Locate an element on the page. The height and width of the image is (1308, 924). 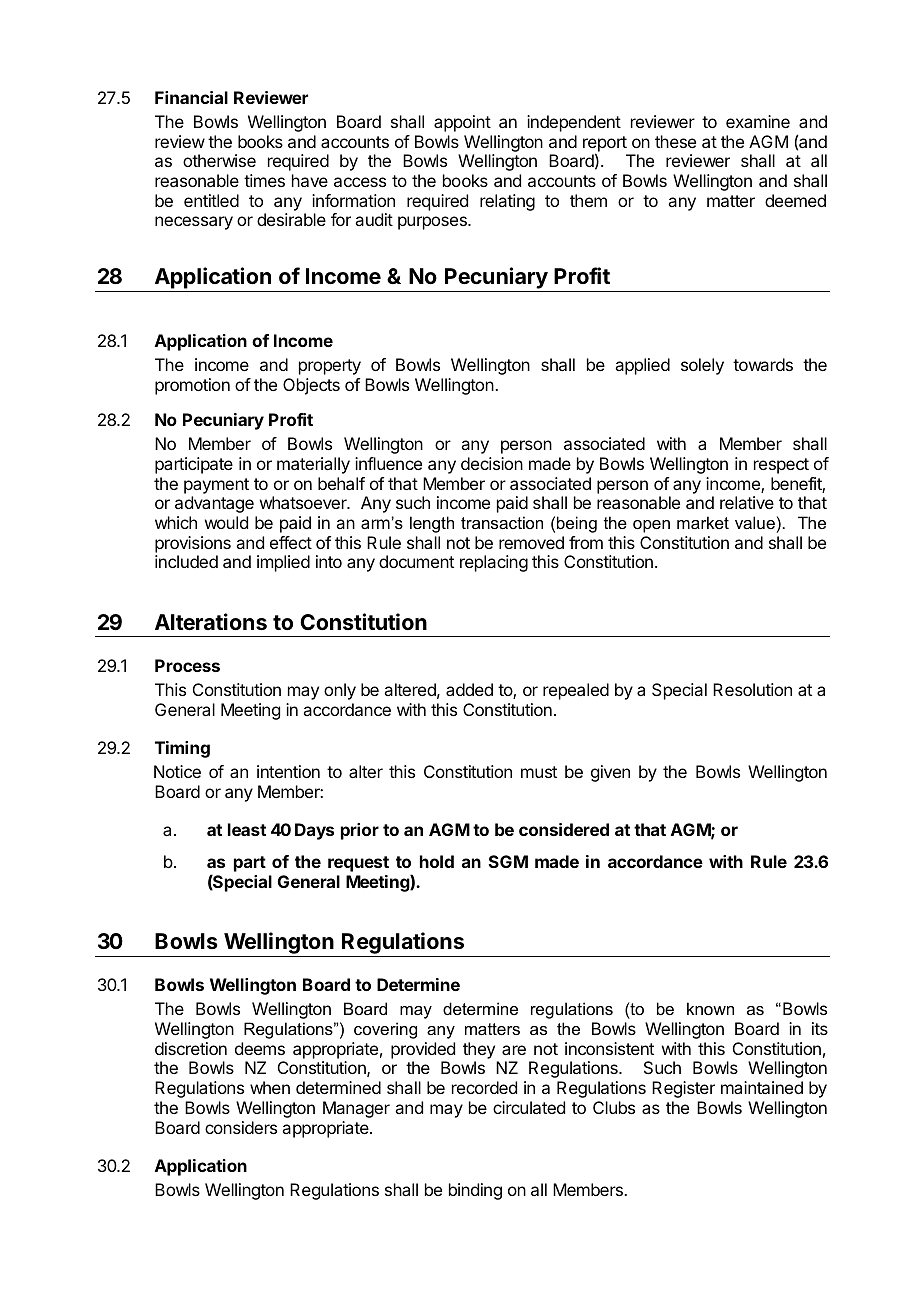
appoint is located at coordinates (462, 123).
